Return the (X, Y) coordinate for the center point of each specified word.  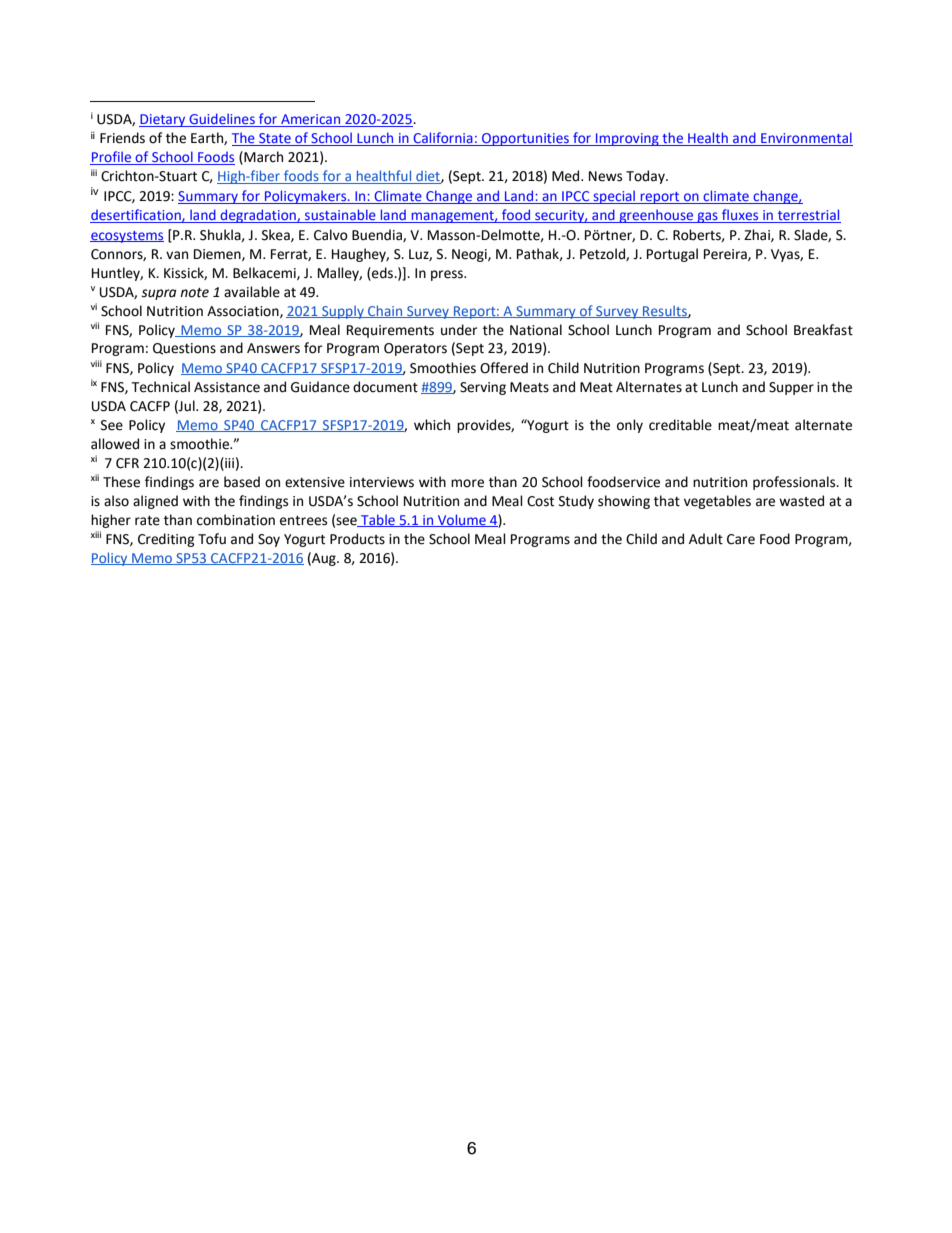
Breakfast (823, 330)
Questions (184, 349)
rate (147, 521)
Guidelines (222, 120)
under (459, 330)
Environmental (806, 139)
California (443, 139)
